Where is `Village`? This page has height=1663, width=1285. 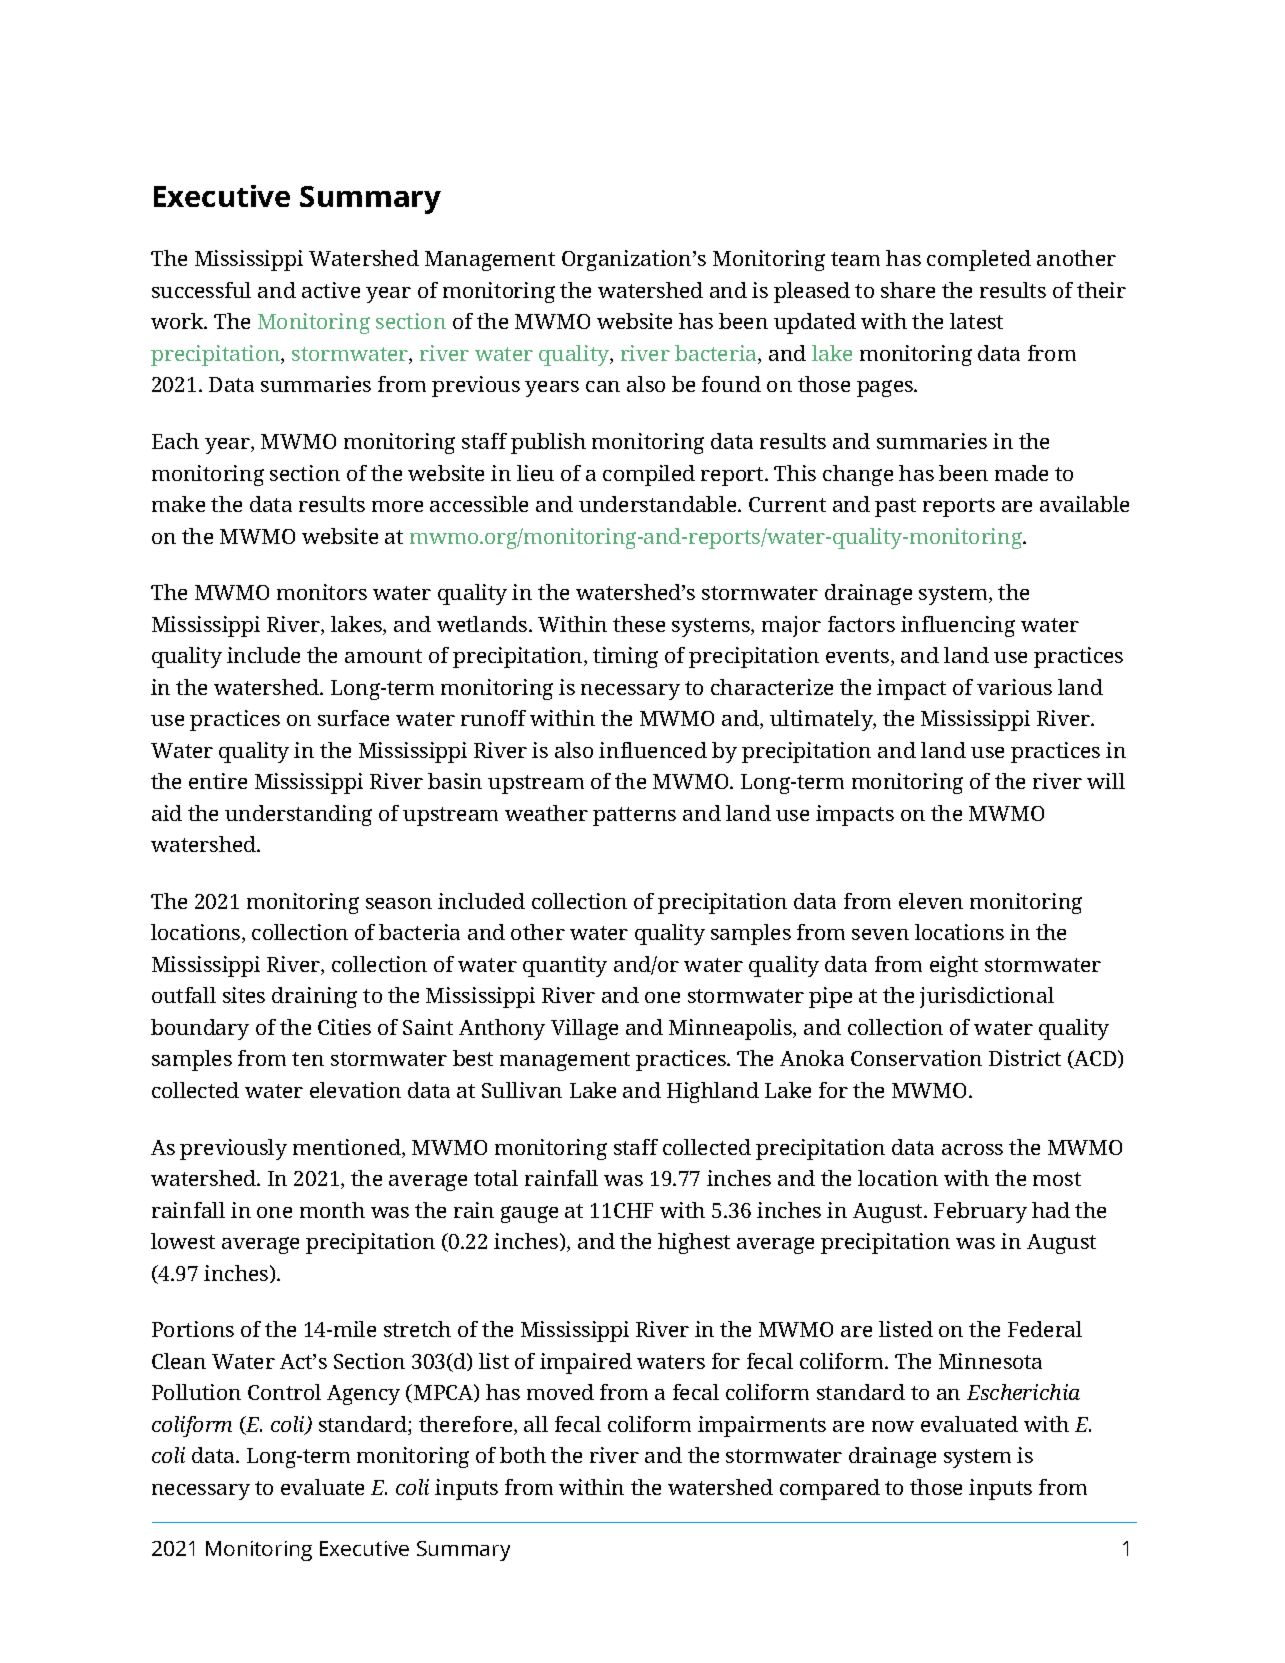 Village is located at coordinates (584, 1029).
